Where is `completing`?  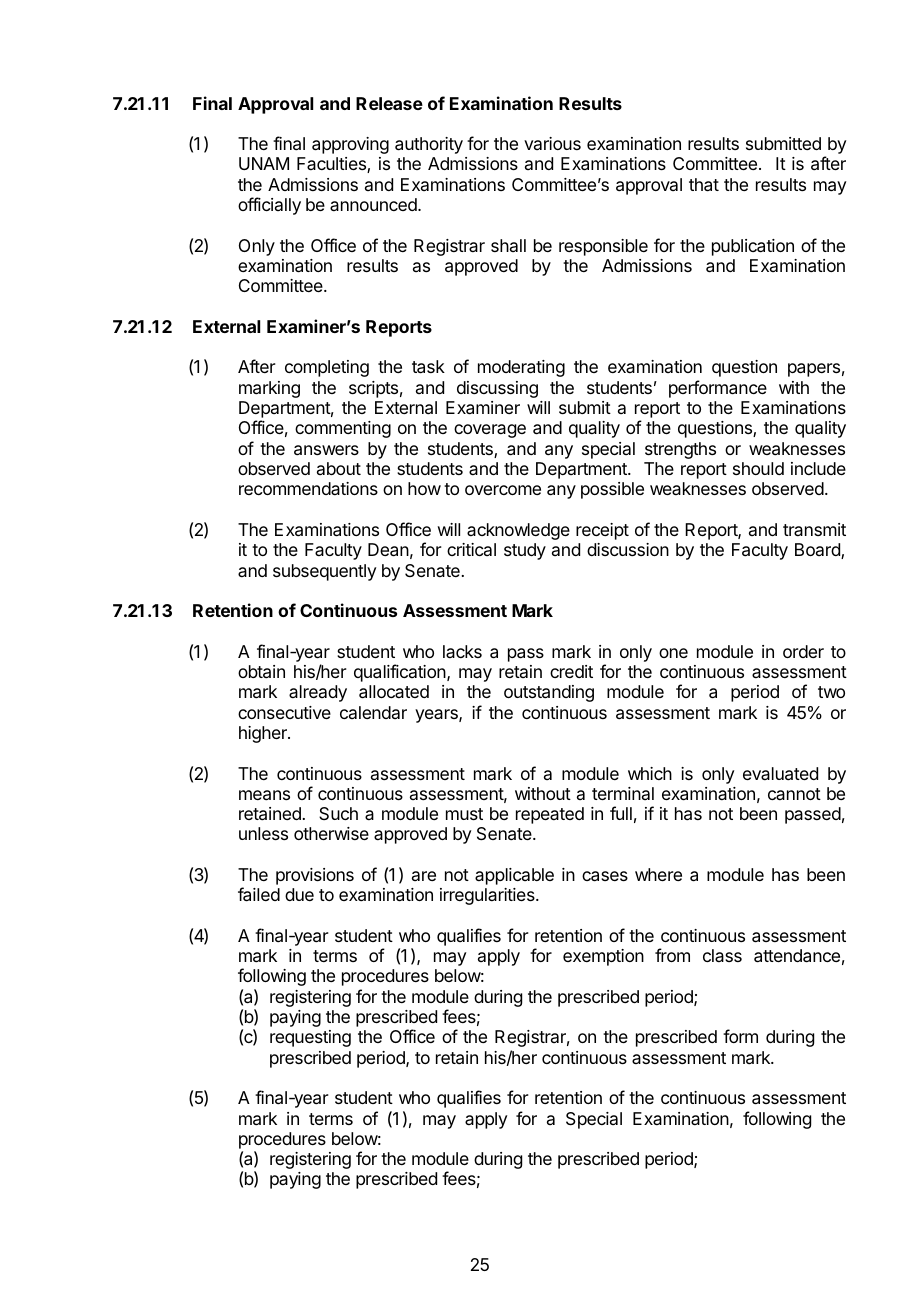
completing is located at coordinates (327, 368).
